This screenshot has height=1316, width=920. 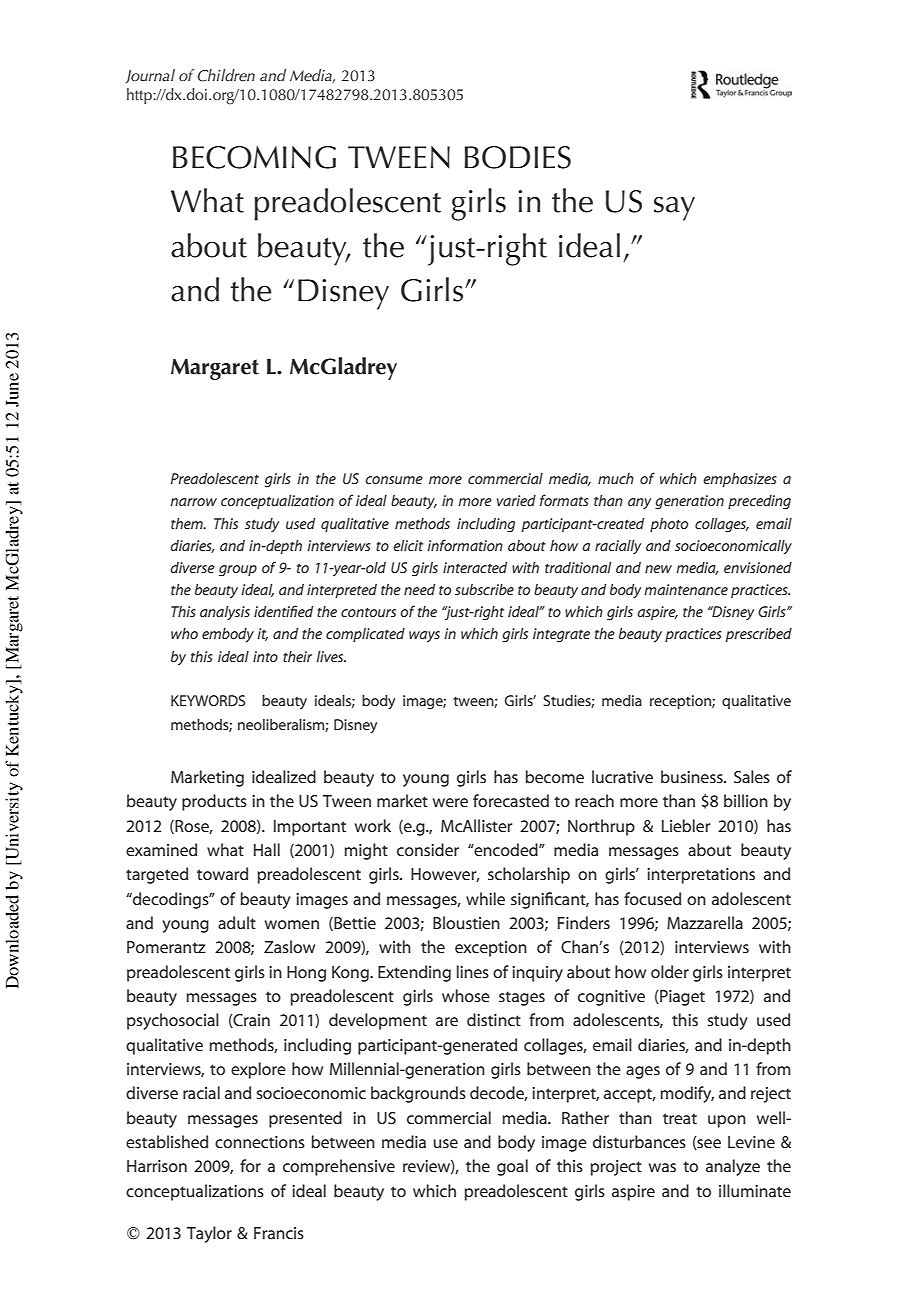 I want to click on varied, so click(x=516, y=500).
